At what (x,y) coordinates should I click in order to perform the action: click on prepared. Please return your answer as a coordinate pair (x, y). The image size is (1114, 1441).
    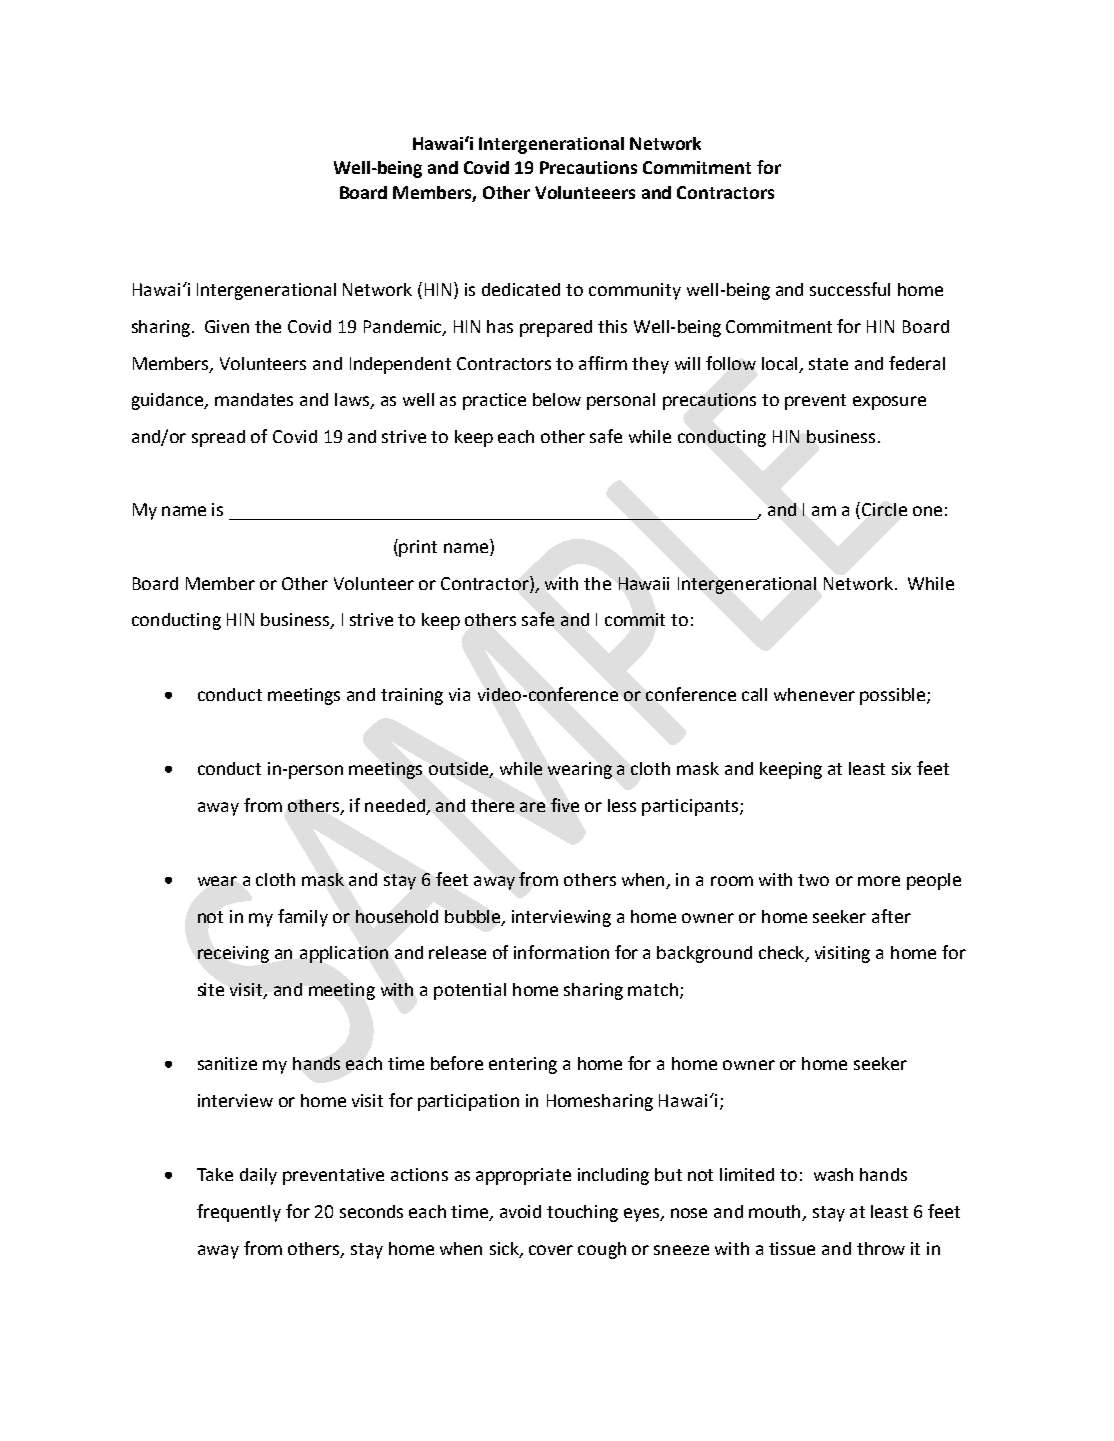
    Looking at the image, I should click on (556, 328).
